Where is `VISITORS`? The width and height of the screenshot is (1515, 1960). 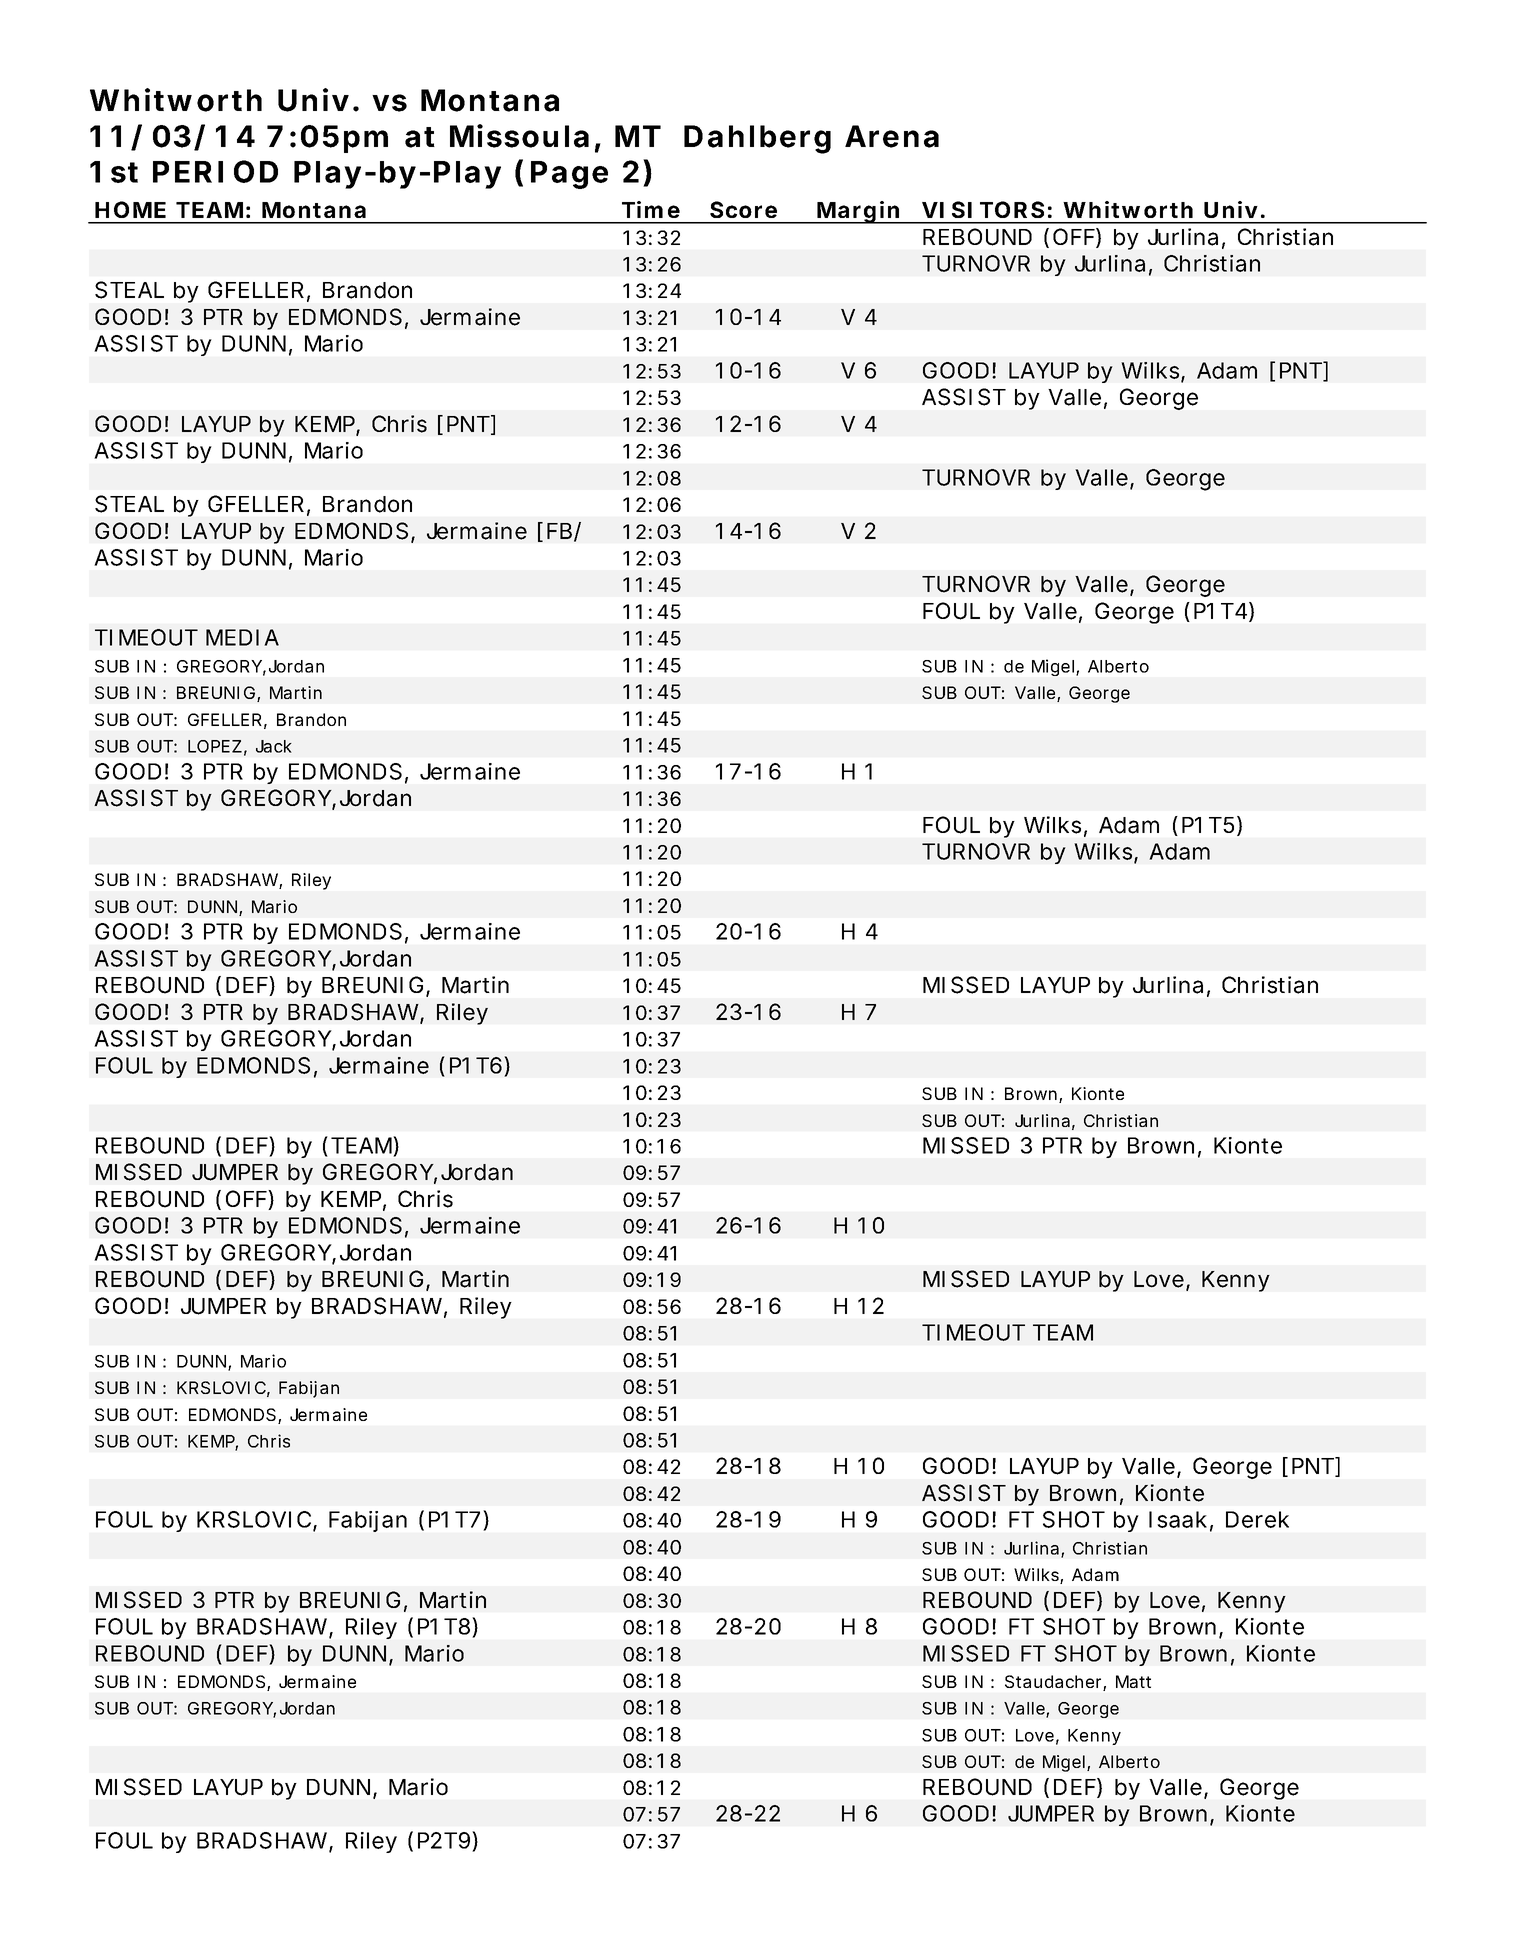 VISITORS is located at coordinates (983, 209).
